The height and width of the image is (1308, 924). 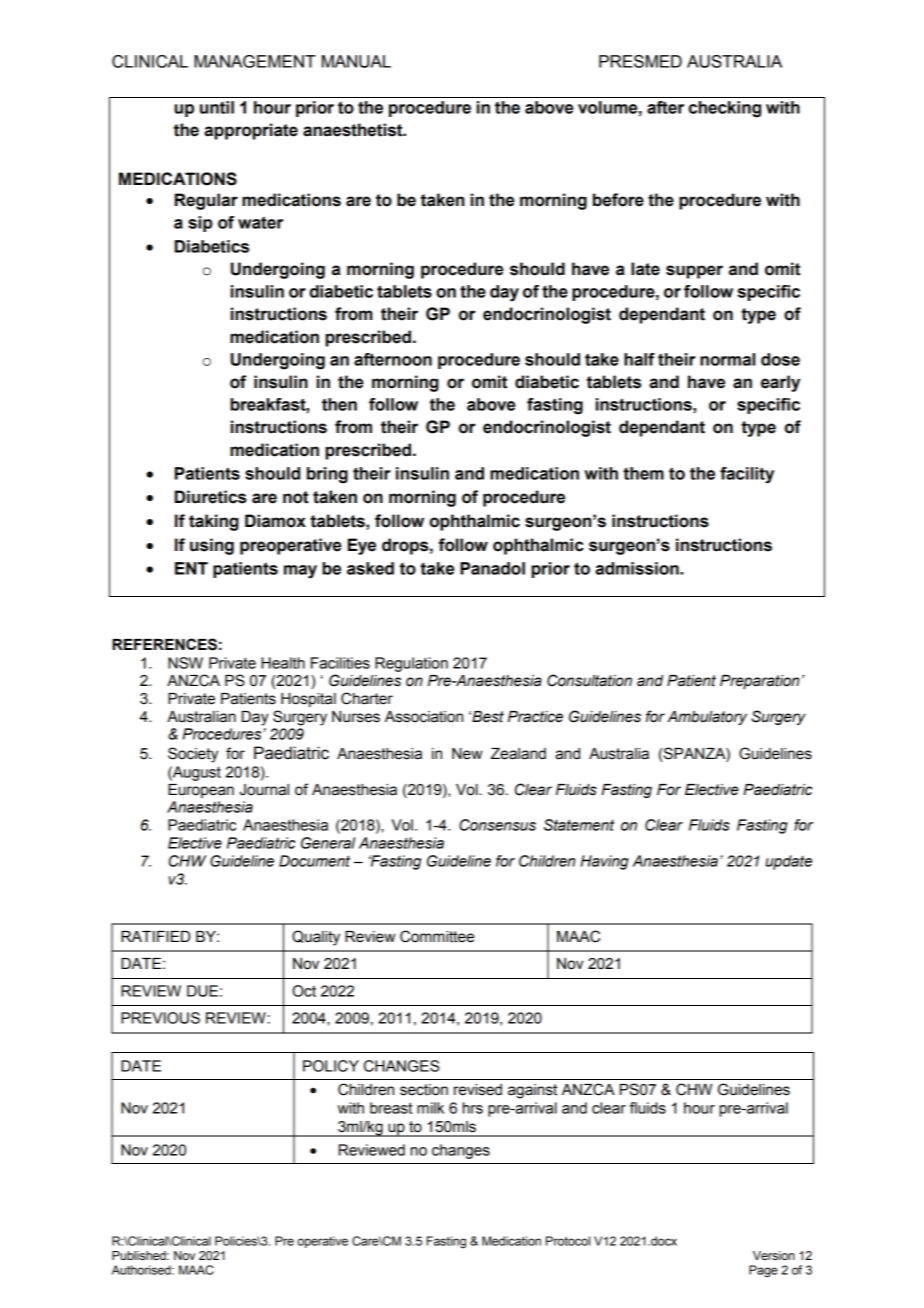 I want to click on facility, so click(x=747, y=475).
